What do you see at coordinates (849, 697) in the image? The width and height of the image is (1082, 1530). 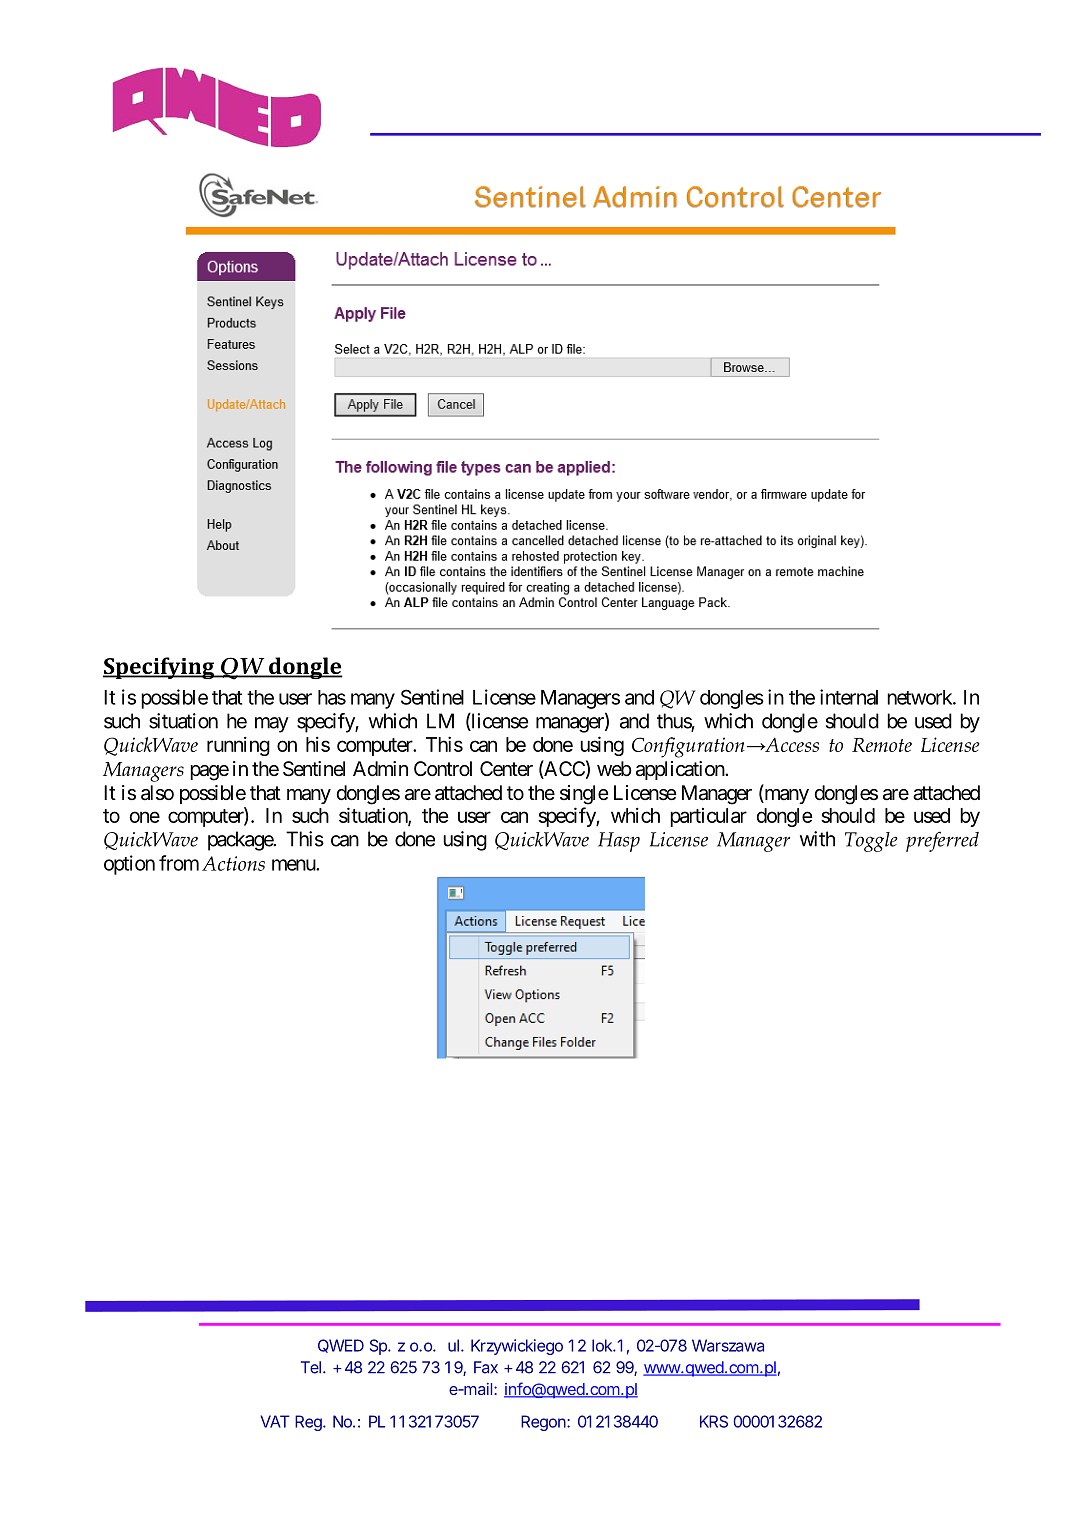 I see `internal` at bounding box center [849, 697].
